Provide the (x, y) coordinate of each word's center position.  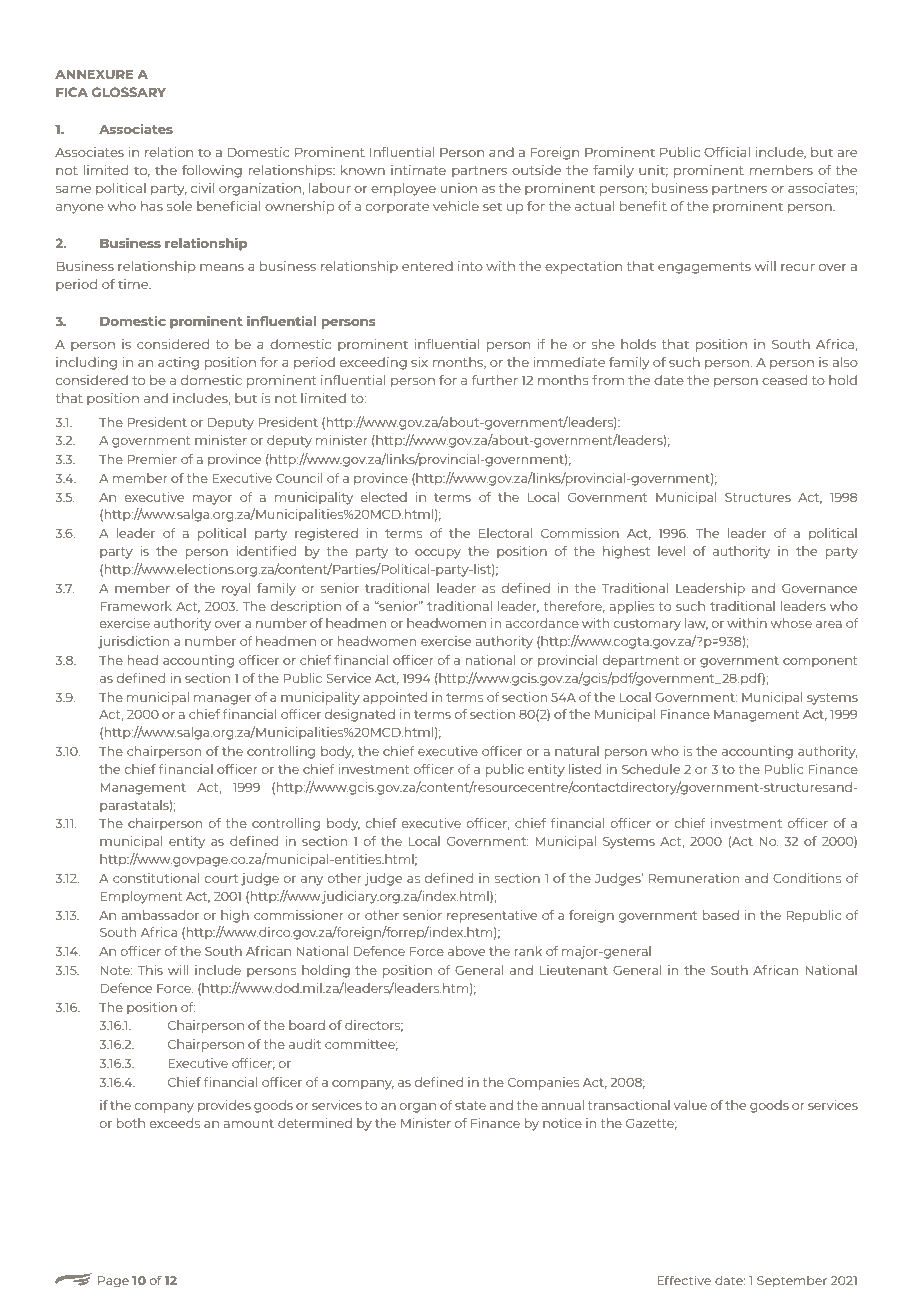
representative (492, 916)
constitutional (156, 878)
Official (727, 152)
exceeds (175, 1123)
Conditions (807, 878)
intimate (418, 170)
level (671, 551)
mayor (212, 500)
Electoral (505, 533)
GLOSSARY (129, 92)
